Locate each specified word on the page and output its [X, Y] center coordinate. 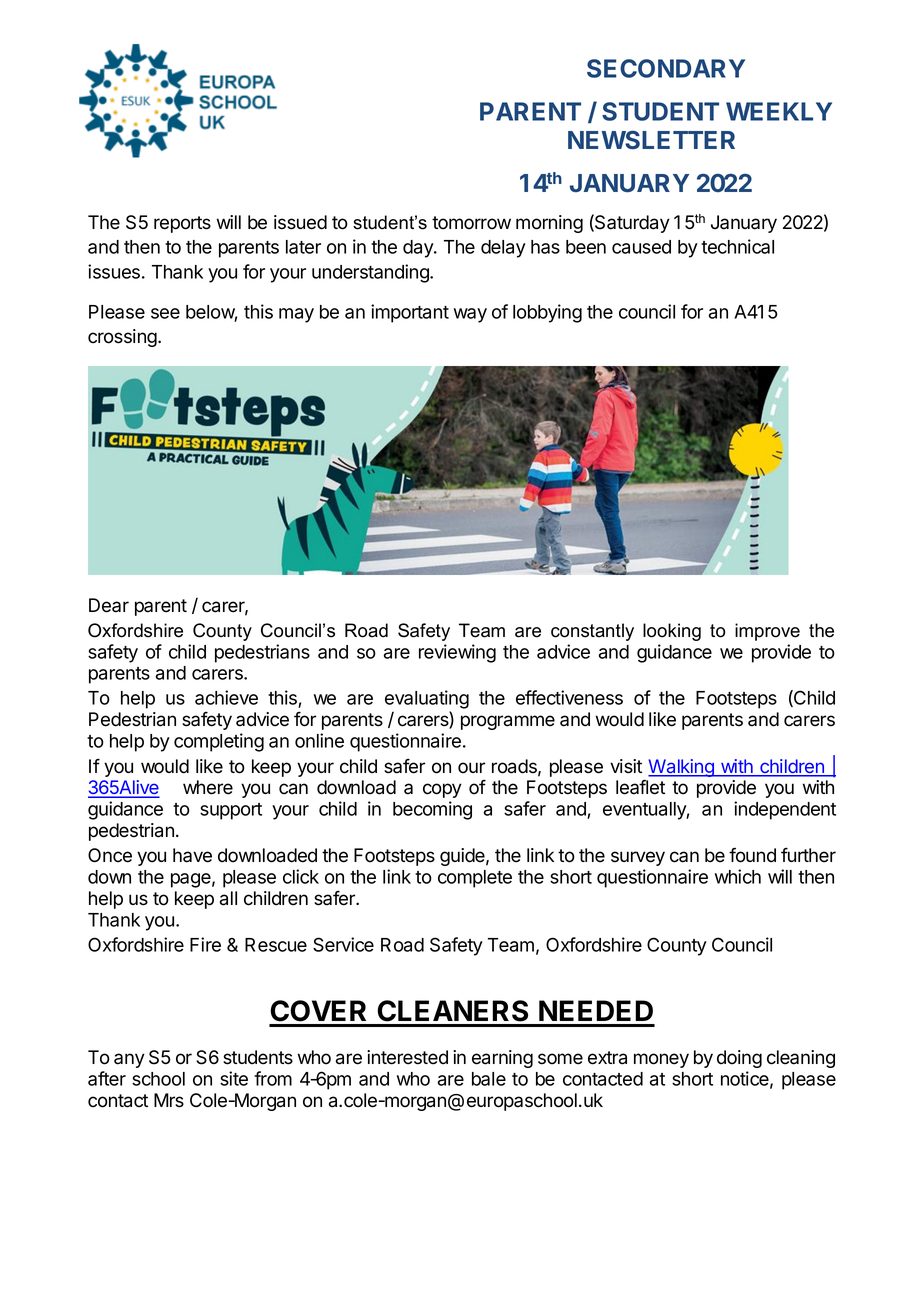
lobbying [547, 313]
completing [219, 742]
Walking [682, 768]
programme [508, 722]
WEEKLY [779, 111]
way [470, 315]
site [234, 1078]
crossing [123, 338]
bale [489, 1079]
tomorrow [471, 223]
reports [182, 224]
